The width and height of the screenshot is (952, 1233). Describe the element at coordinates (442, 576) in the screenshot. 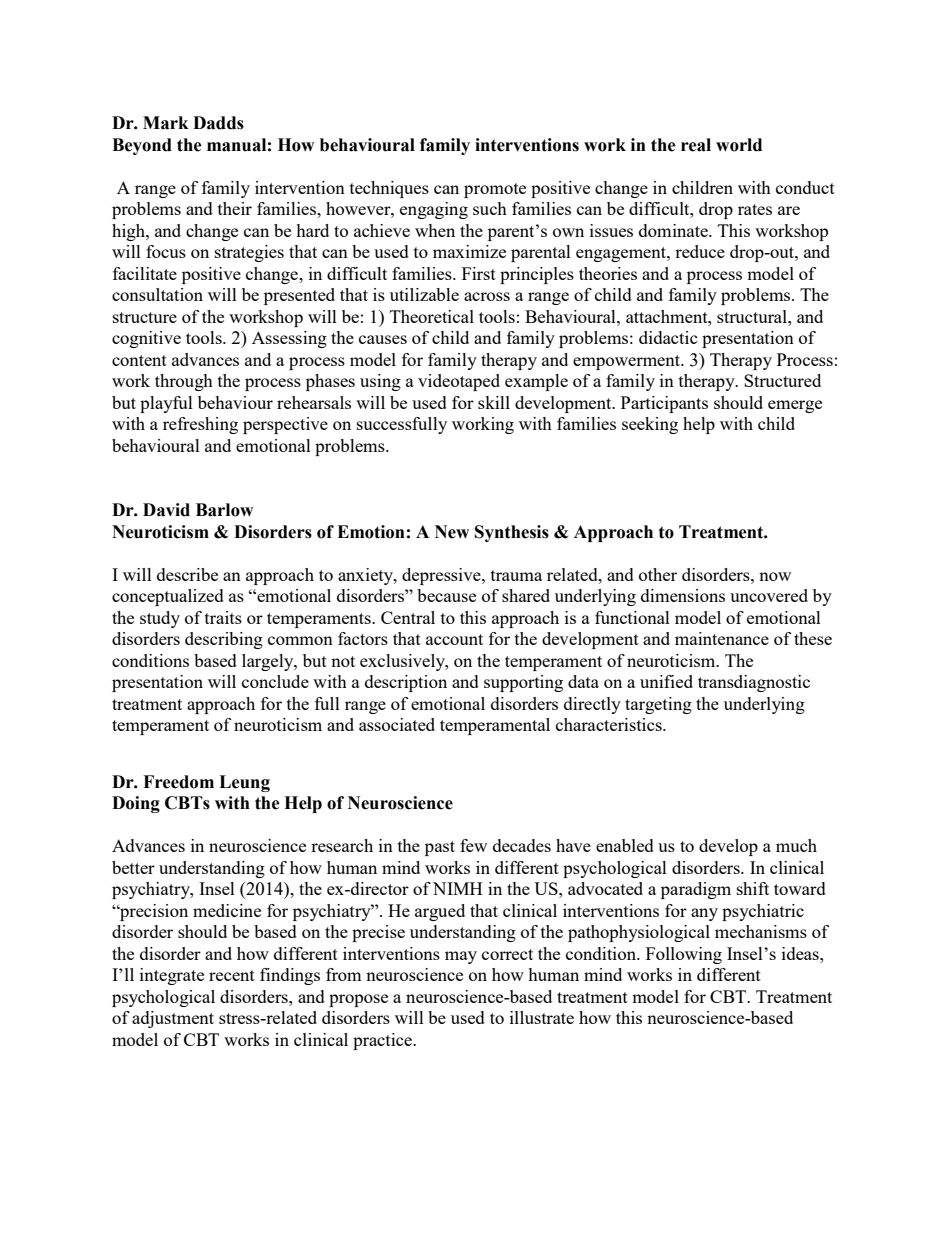

I see `depressive` at that location.
